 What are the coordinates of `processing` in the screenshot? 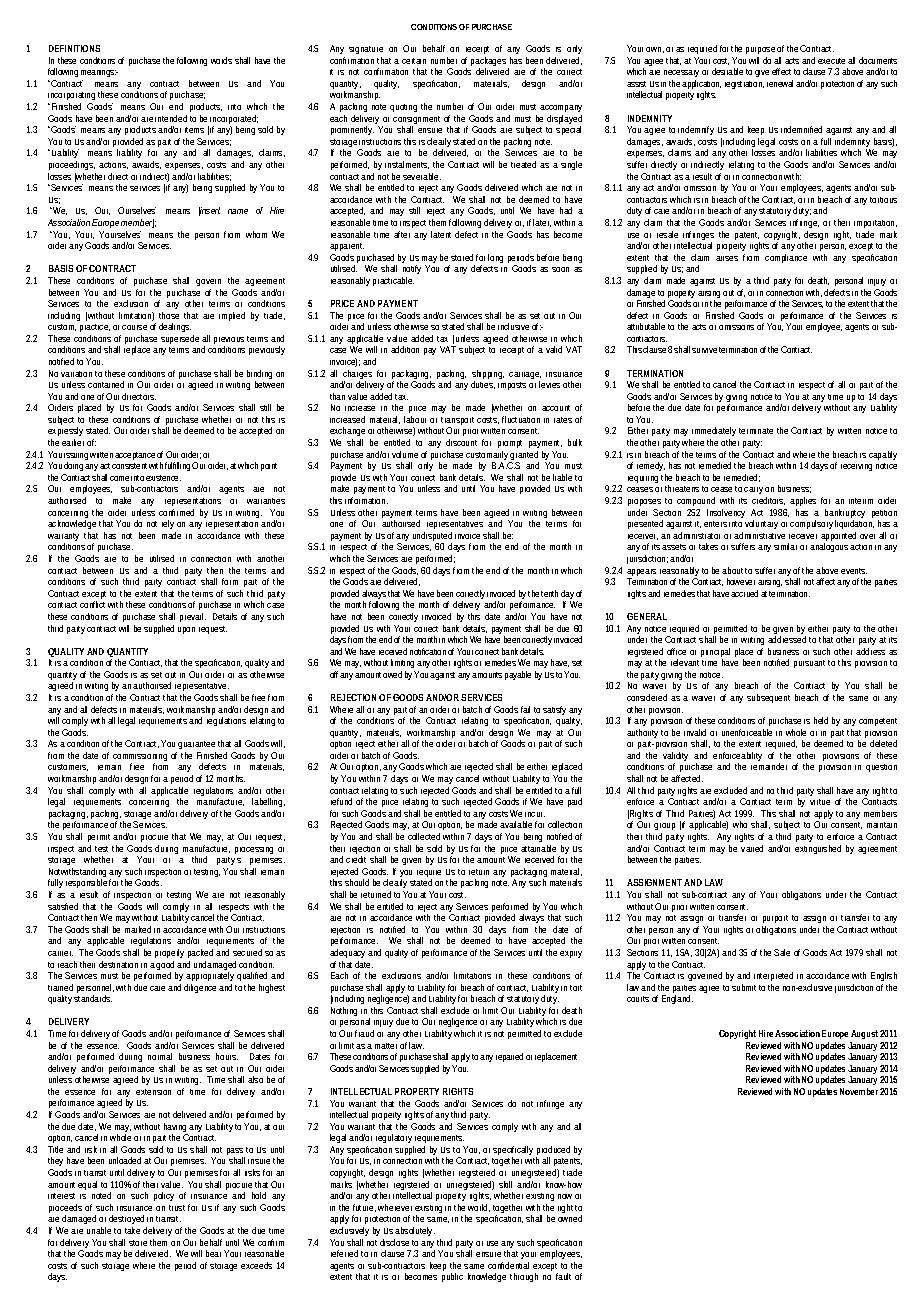 It's located at (254, 850).
